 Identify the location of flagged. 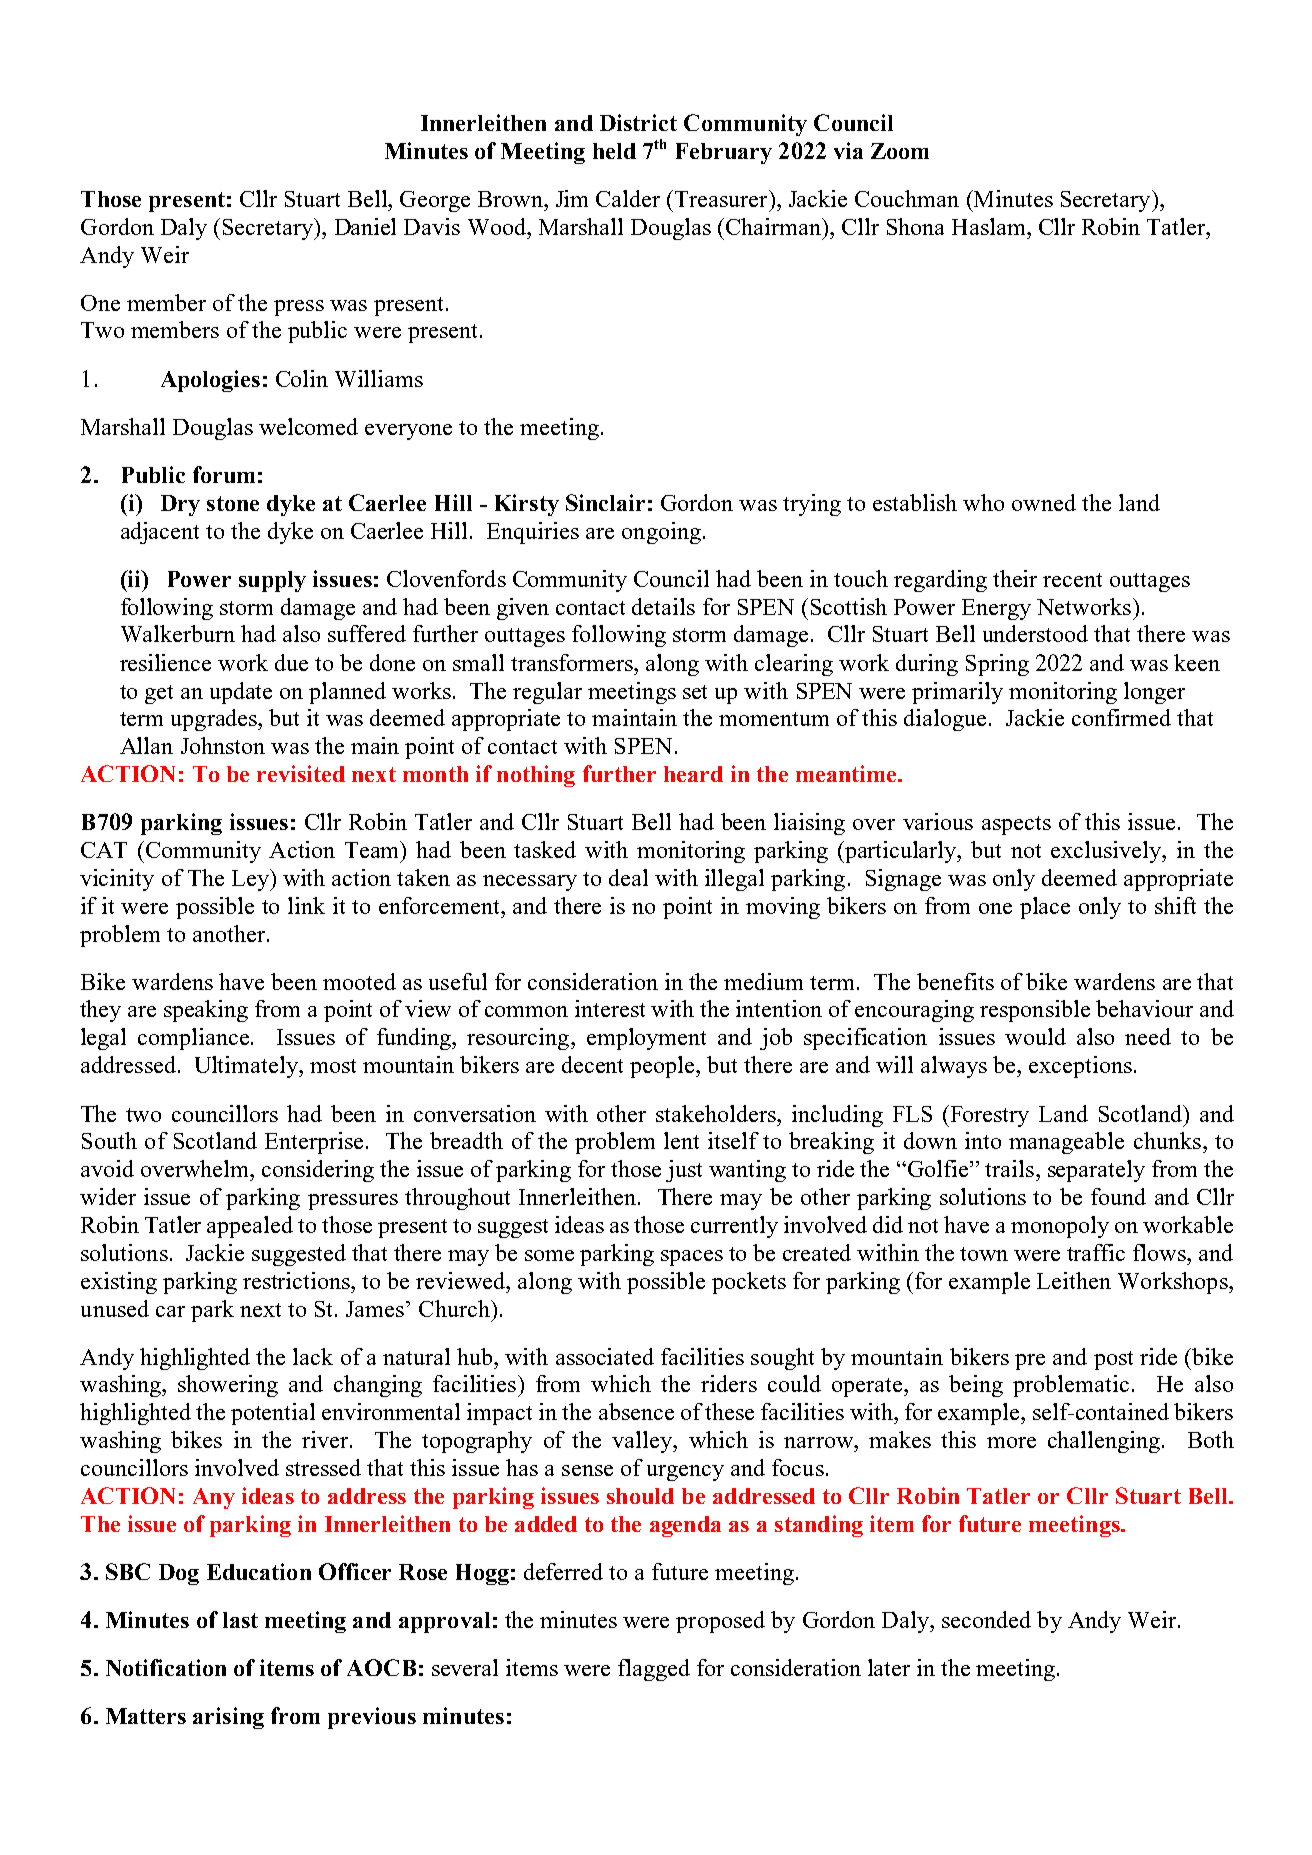
(654, 1670).
